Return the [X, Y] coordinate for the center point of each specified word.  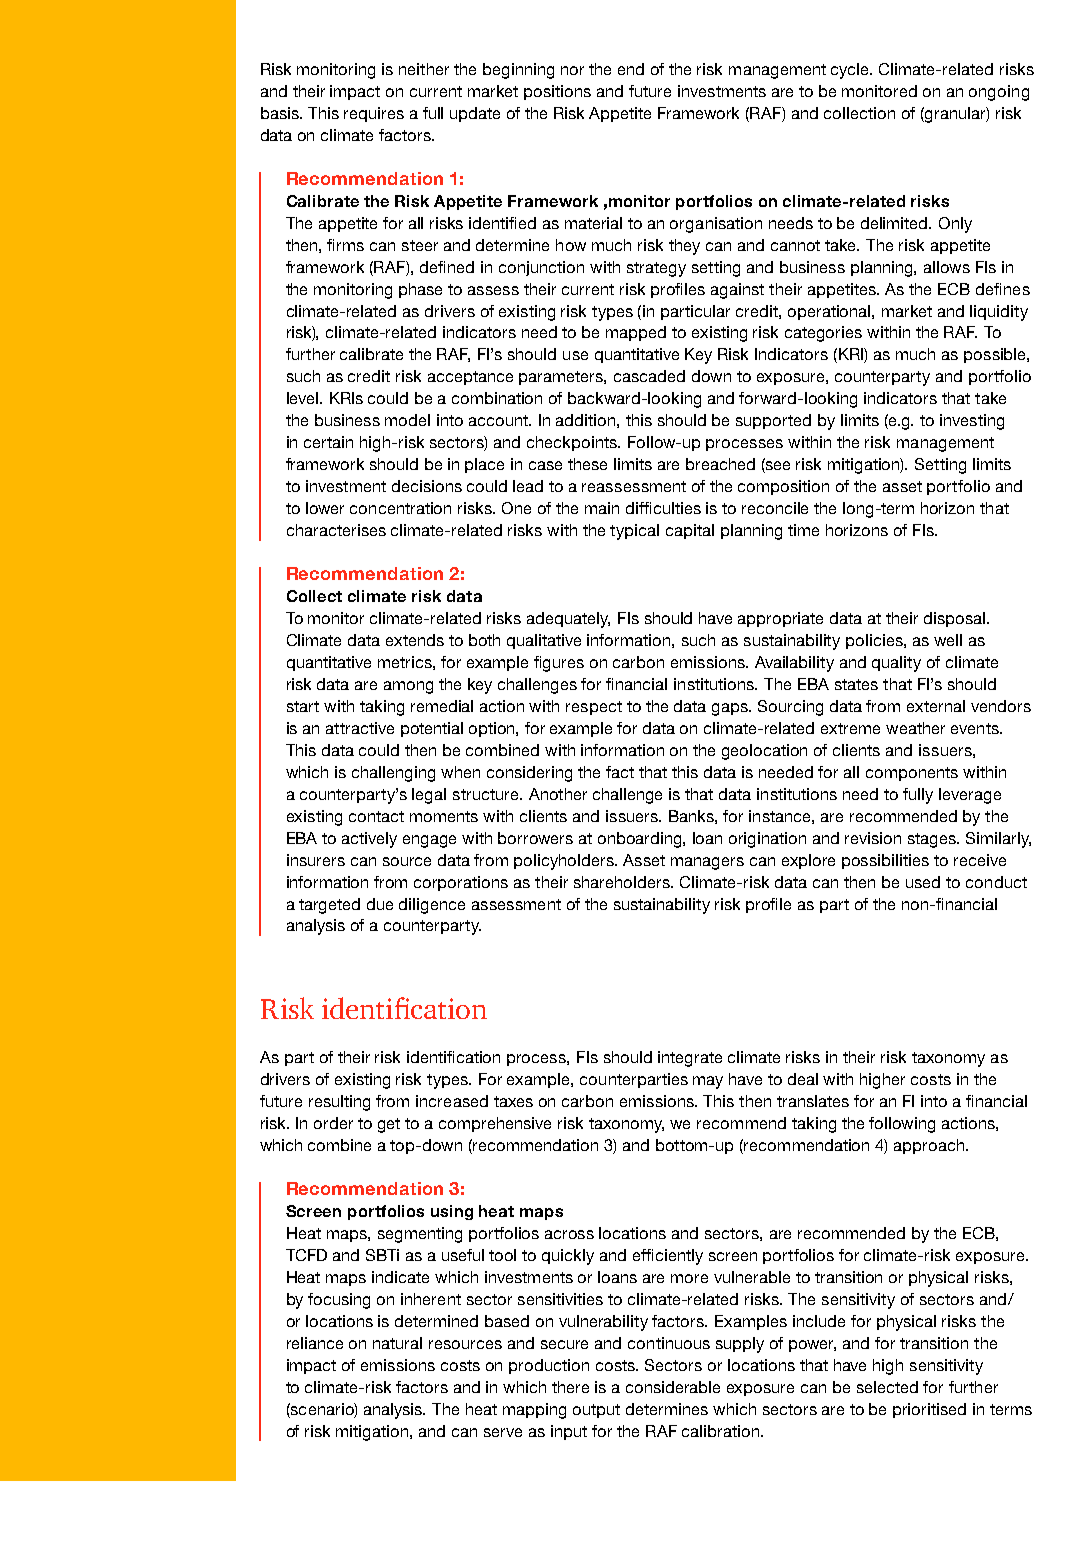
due [380, 904]
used [923, 882]
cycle [851, 71]
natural [397, 1343]
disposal [956, 619]
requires [374, 114]
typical [634, 532]
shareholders [623, 882]
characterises [336, 530]
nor [572, 70]
